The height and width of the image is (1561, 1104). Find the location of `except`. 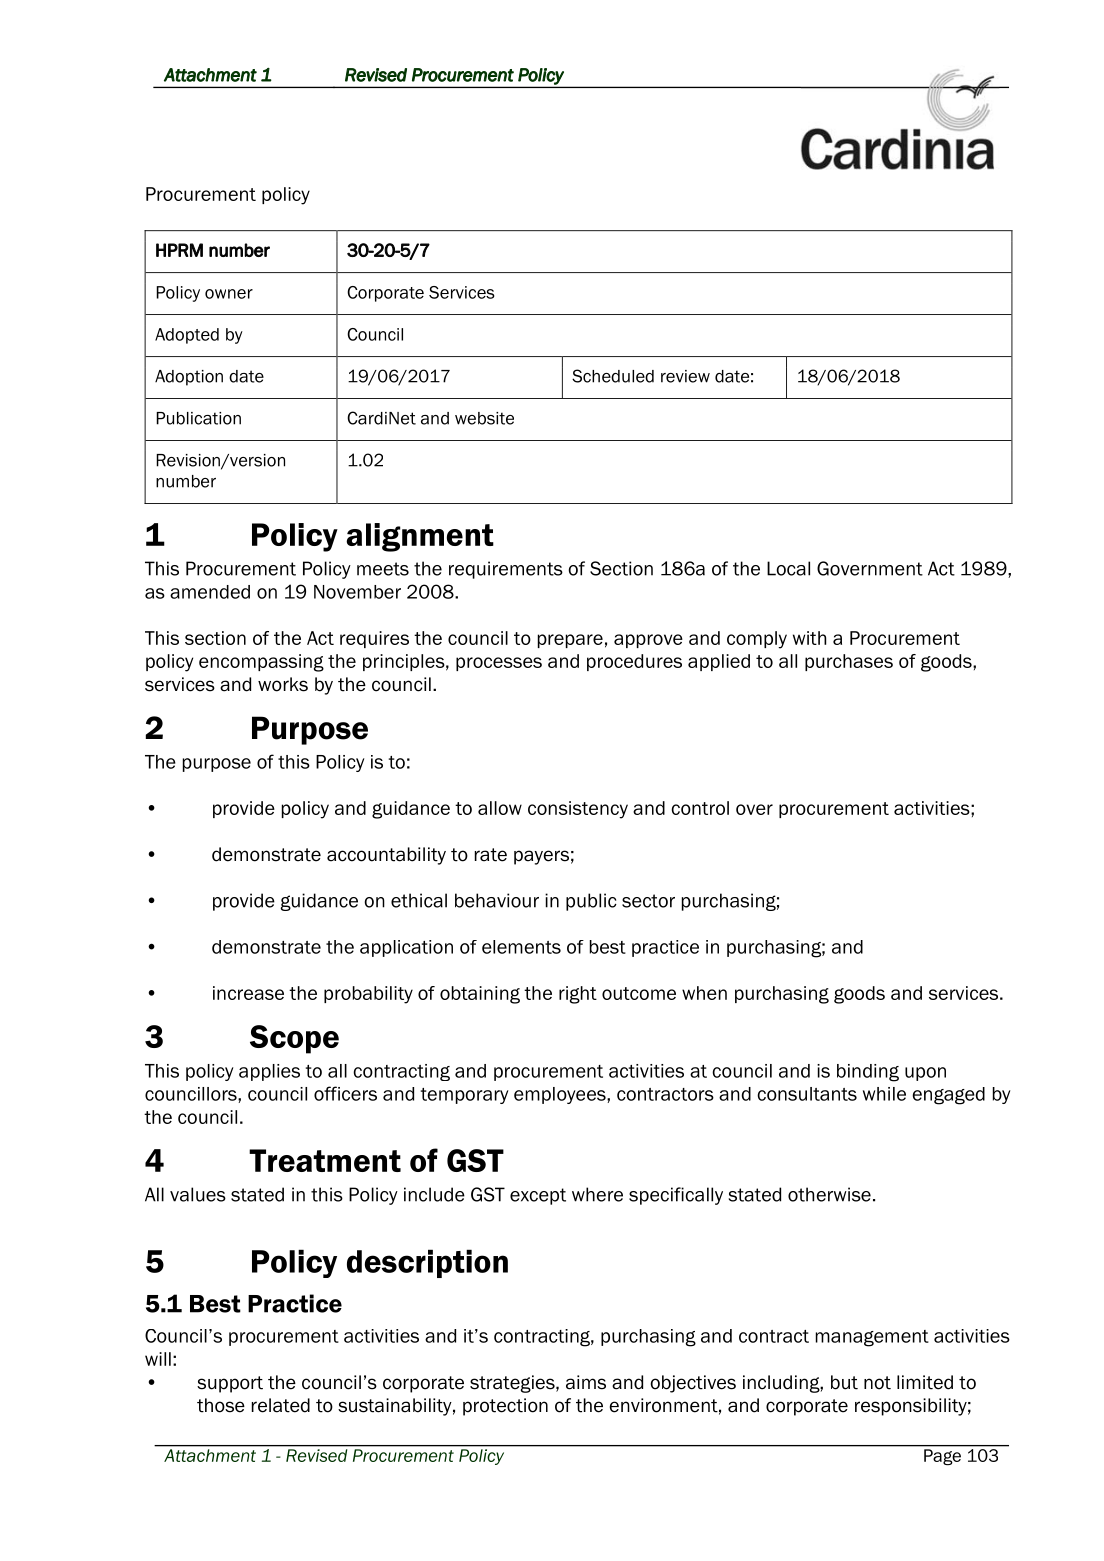

except is located at coordinates (538, 1196).
